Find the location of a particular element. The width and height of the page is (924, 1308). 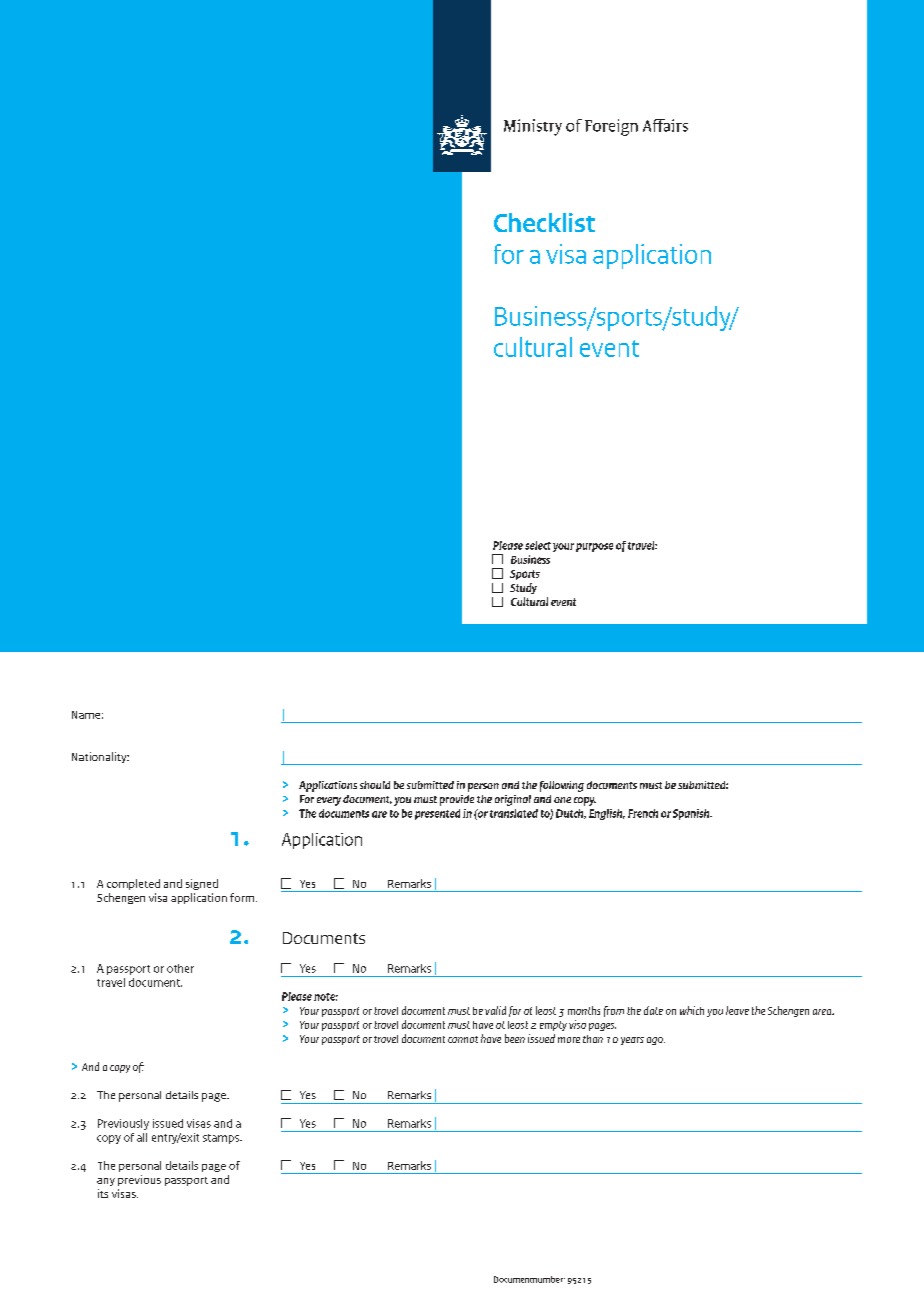

Checklist is located at coordinates (544, 222).
